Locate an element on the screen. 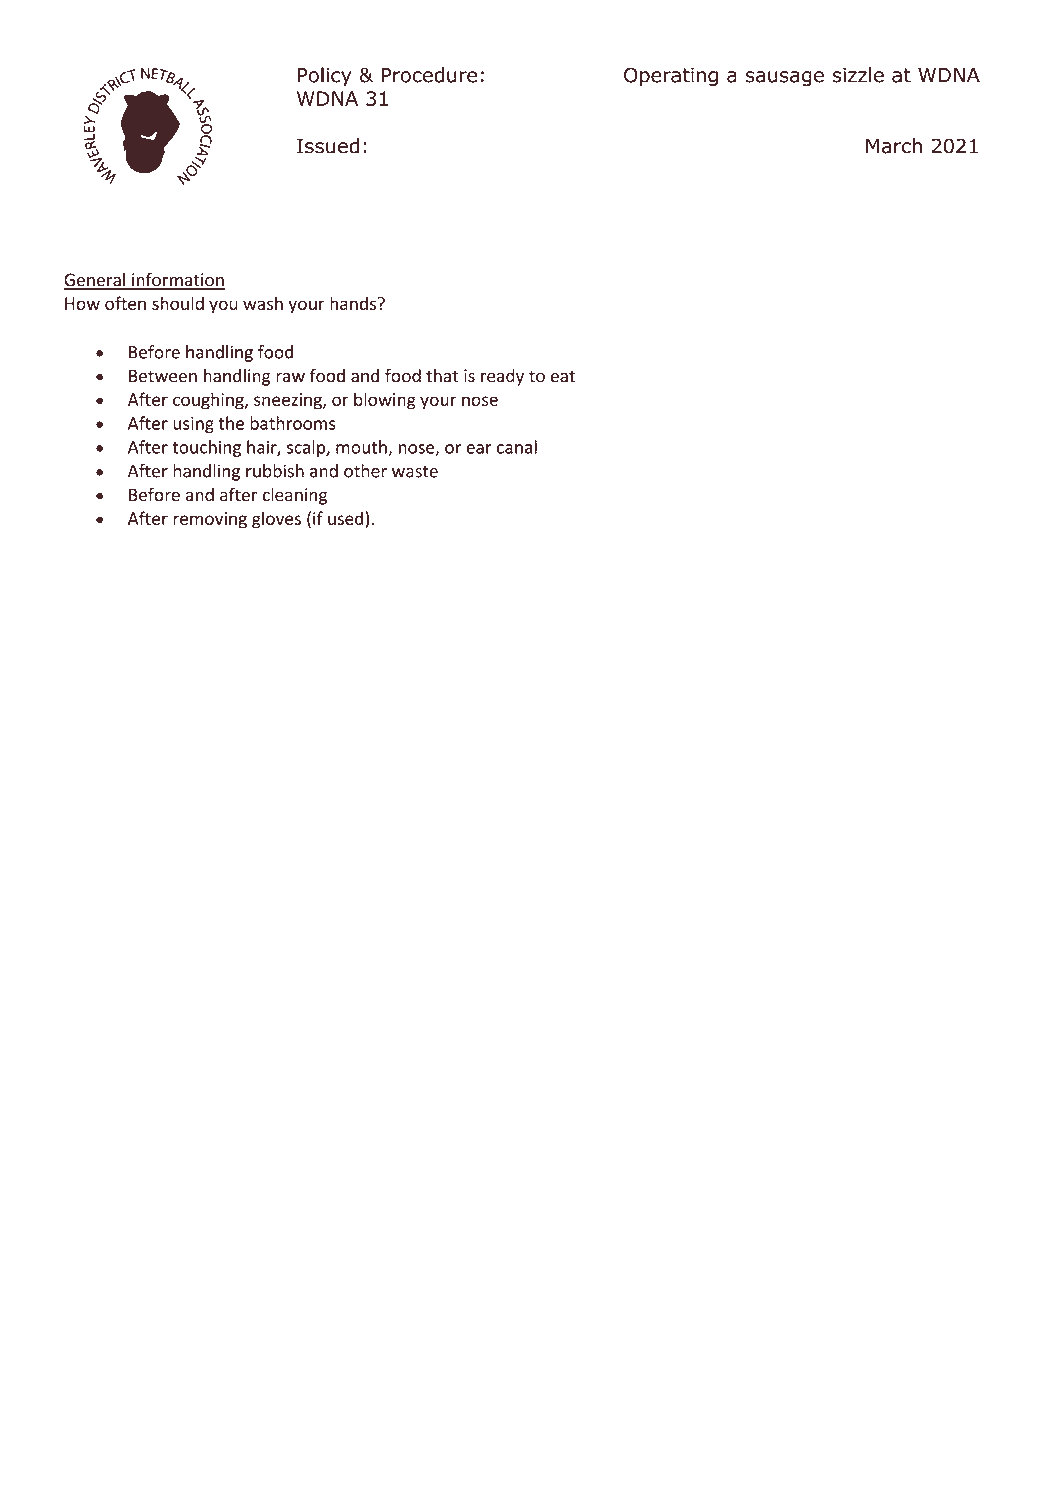 This screenshot has width=1054, height=1490. Procedure is located at coordinates (429, 75).
